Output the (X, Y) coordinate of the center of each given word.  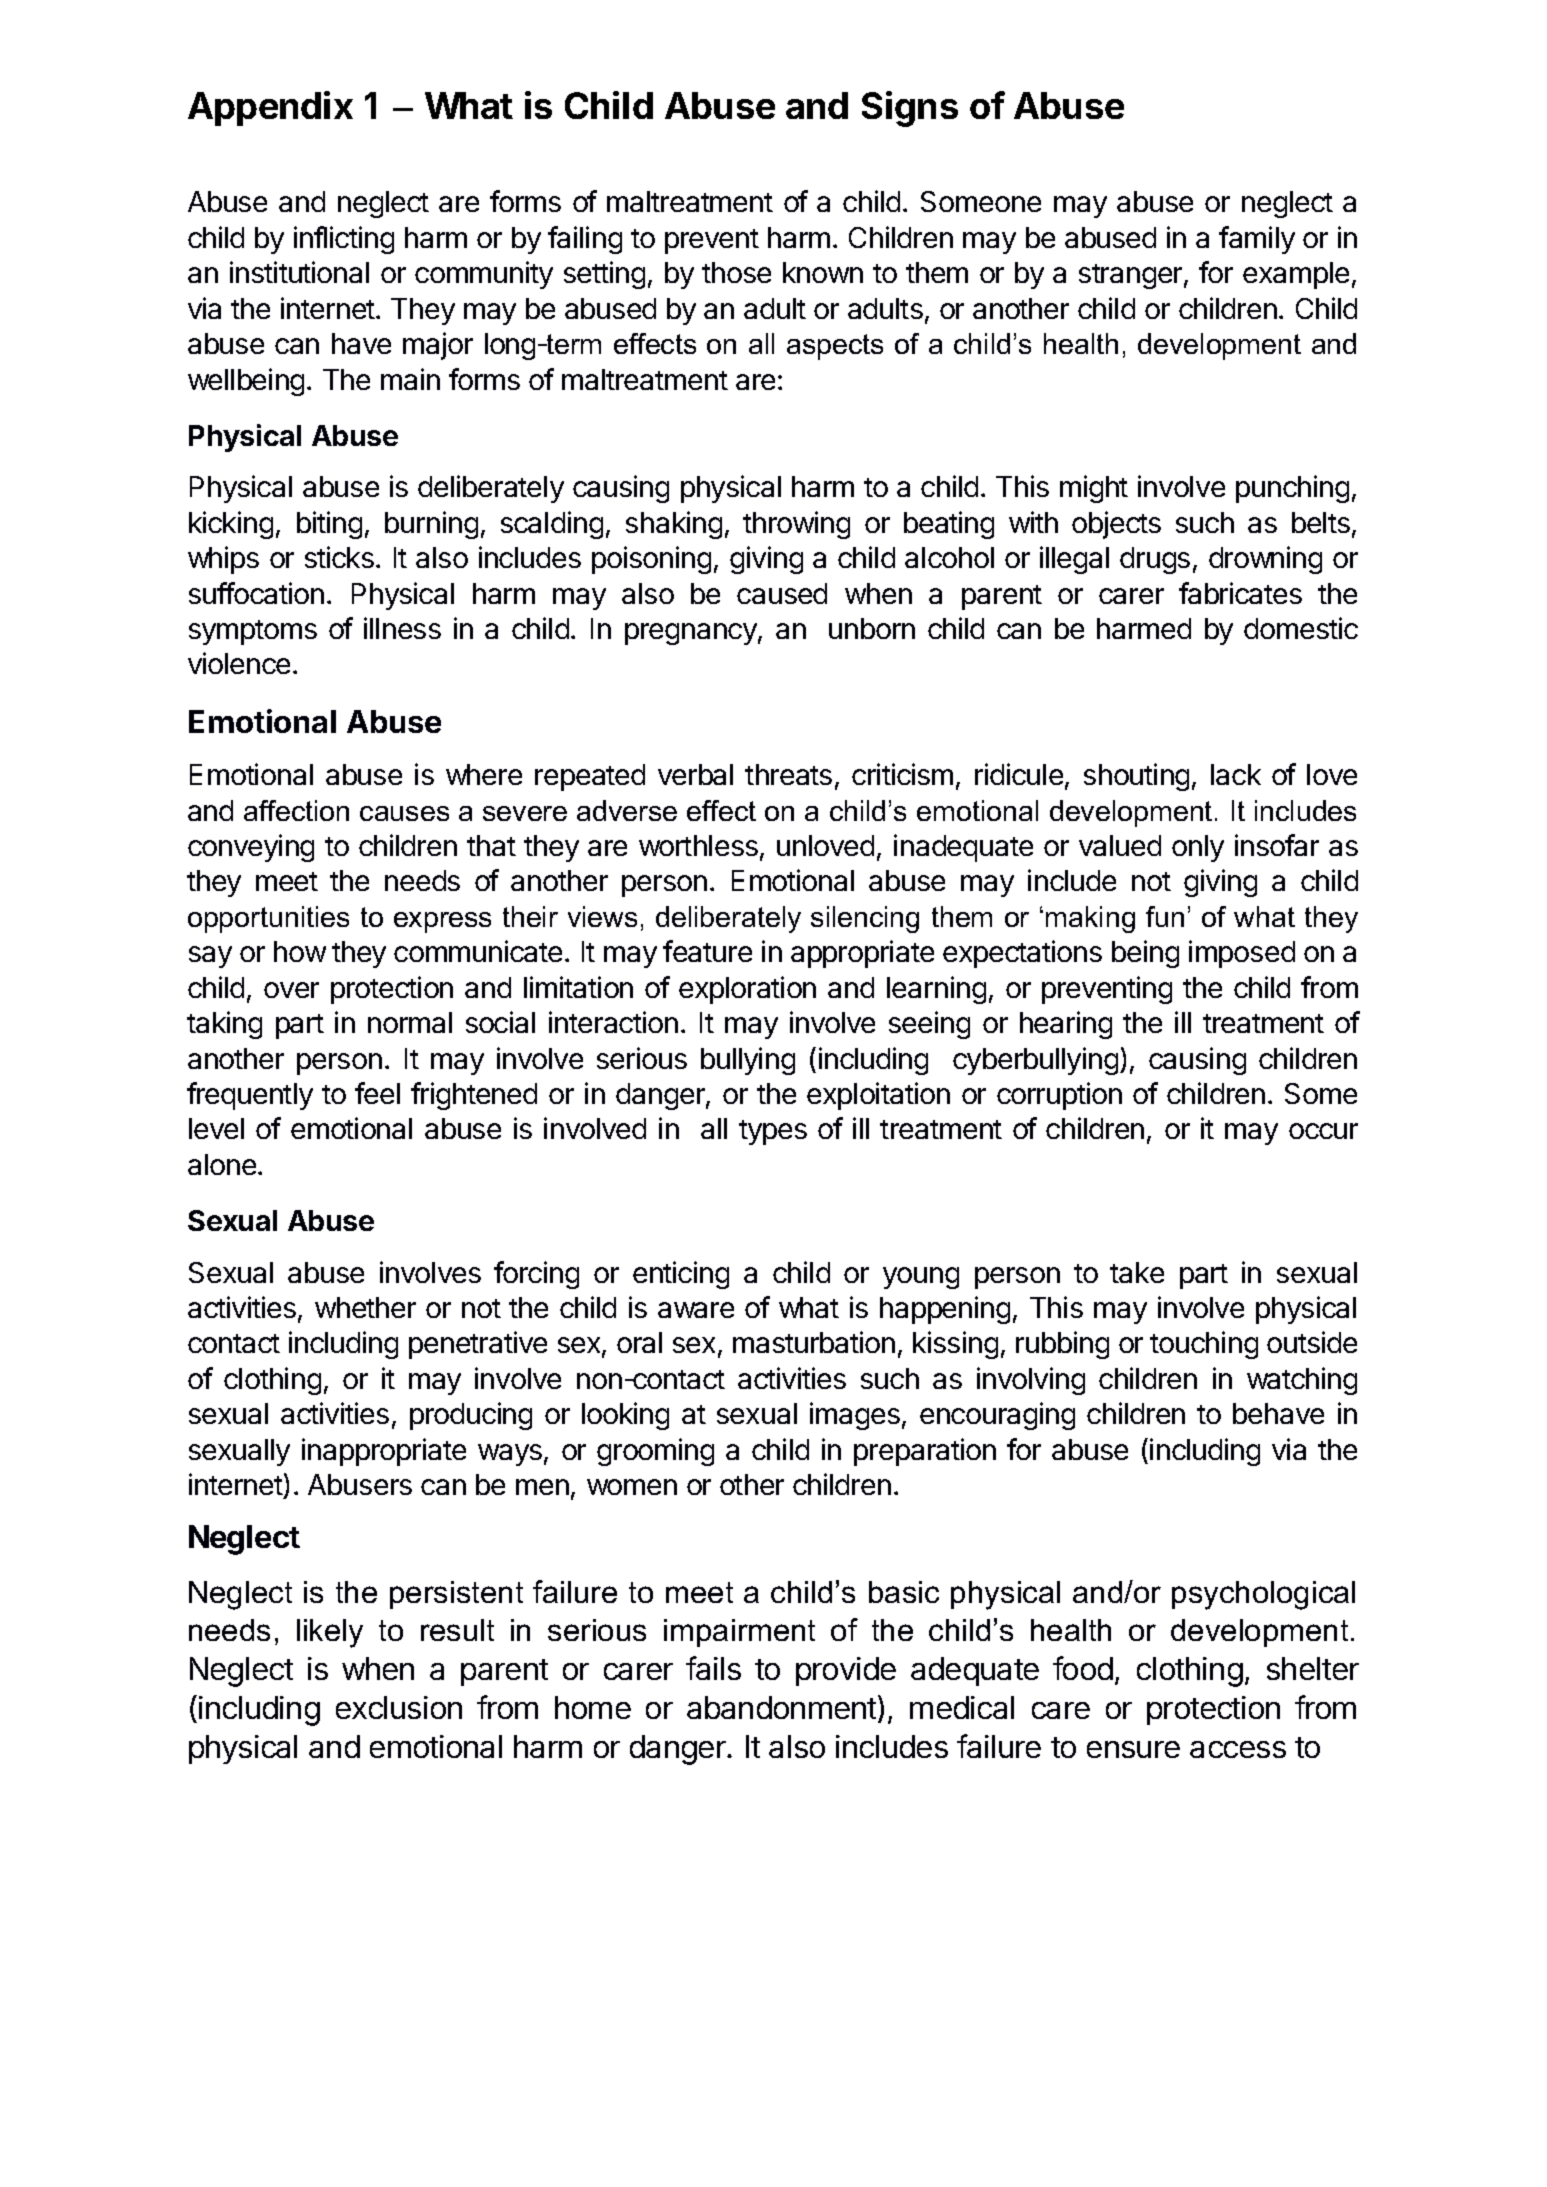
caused (782, 593)
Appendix (270, 108)
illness (402, 628)
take (1137, 1272)
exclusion (399, 1707)
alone (222, 1164)
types (773, 1132)
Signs (910, 109)
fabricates (1240, 593)
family (1257, 240)
